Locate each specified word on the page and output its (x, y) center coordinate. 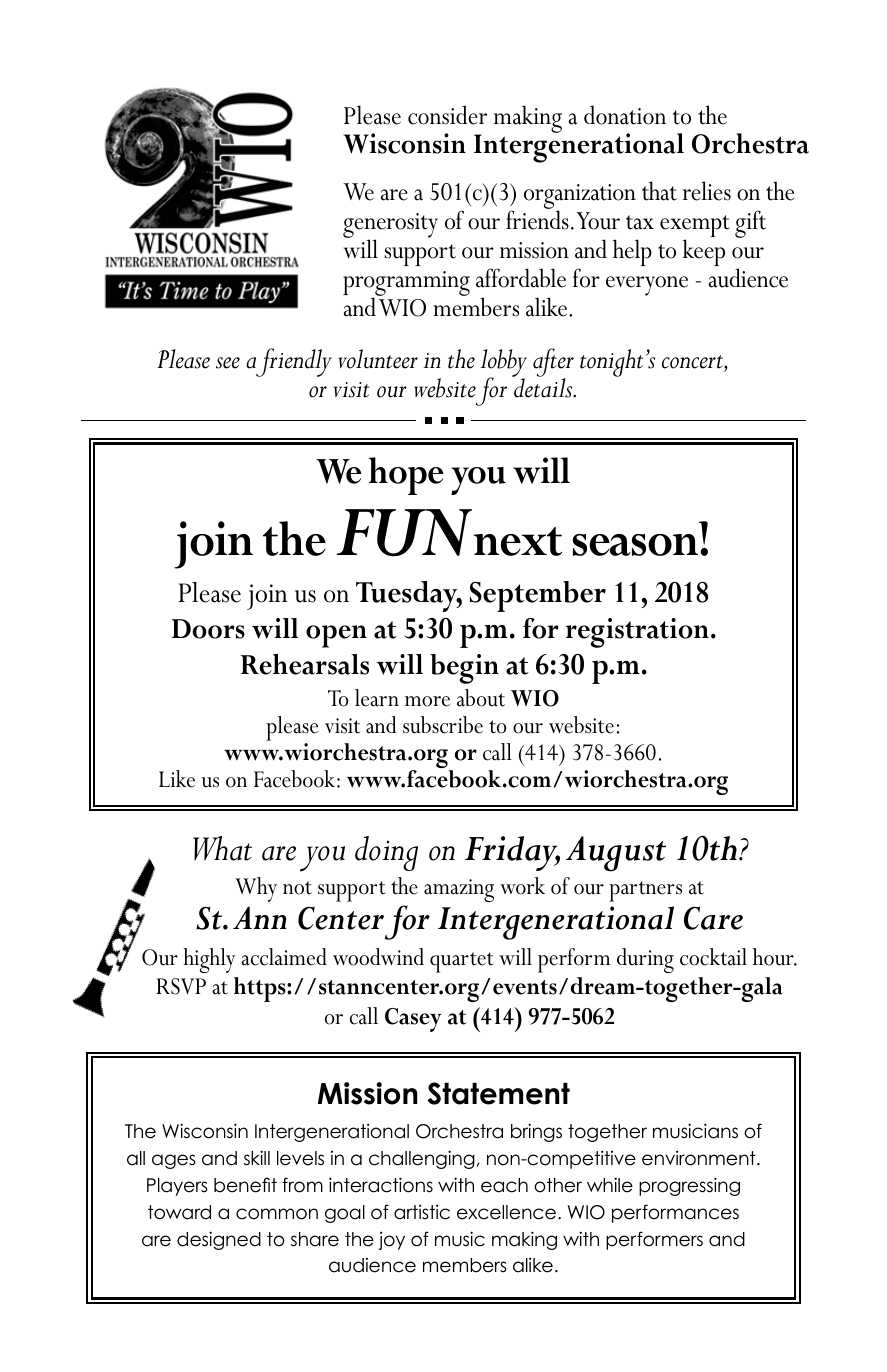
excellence (506, 1212)
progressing (689, 1186)
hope (406, 476)
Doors (208, 629)
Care (713, 918)
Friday (512, 853)
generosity (390, 227)
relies (707, 191)
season (637, 545)
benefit (245, 1185)
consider (447, 115)
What (222, 848)
